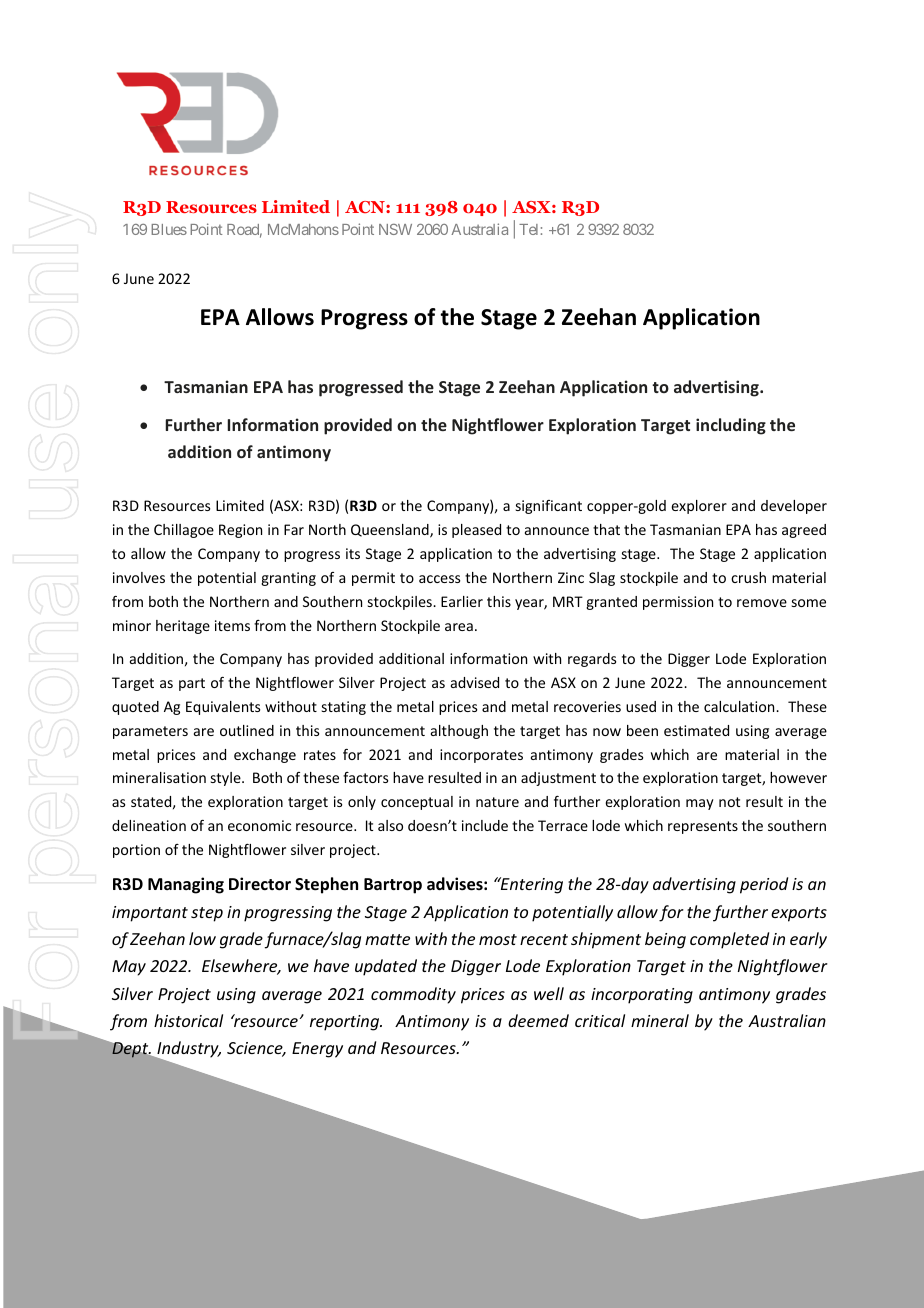 This image has height=1308, width=924. What do you see at coordinates (395, 229) in the image?
I see `NSW` at bounding box center [395, 229].
